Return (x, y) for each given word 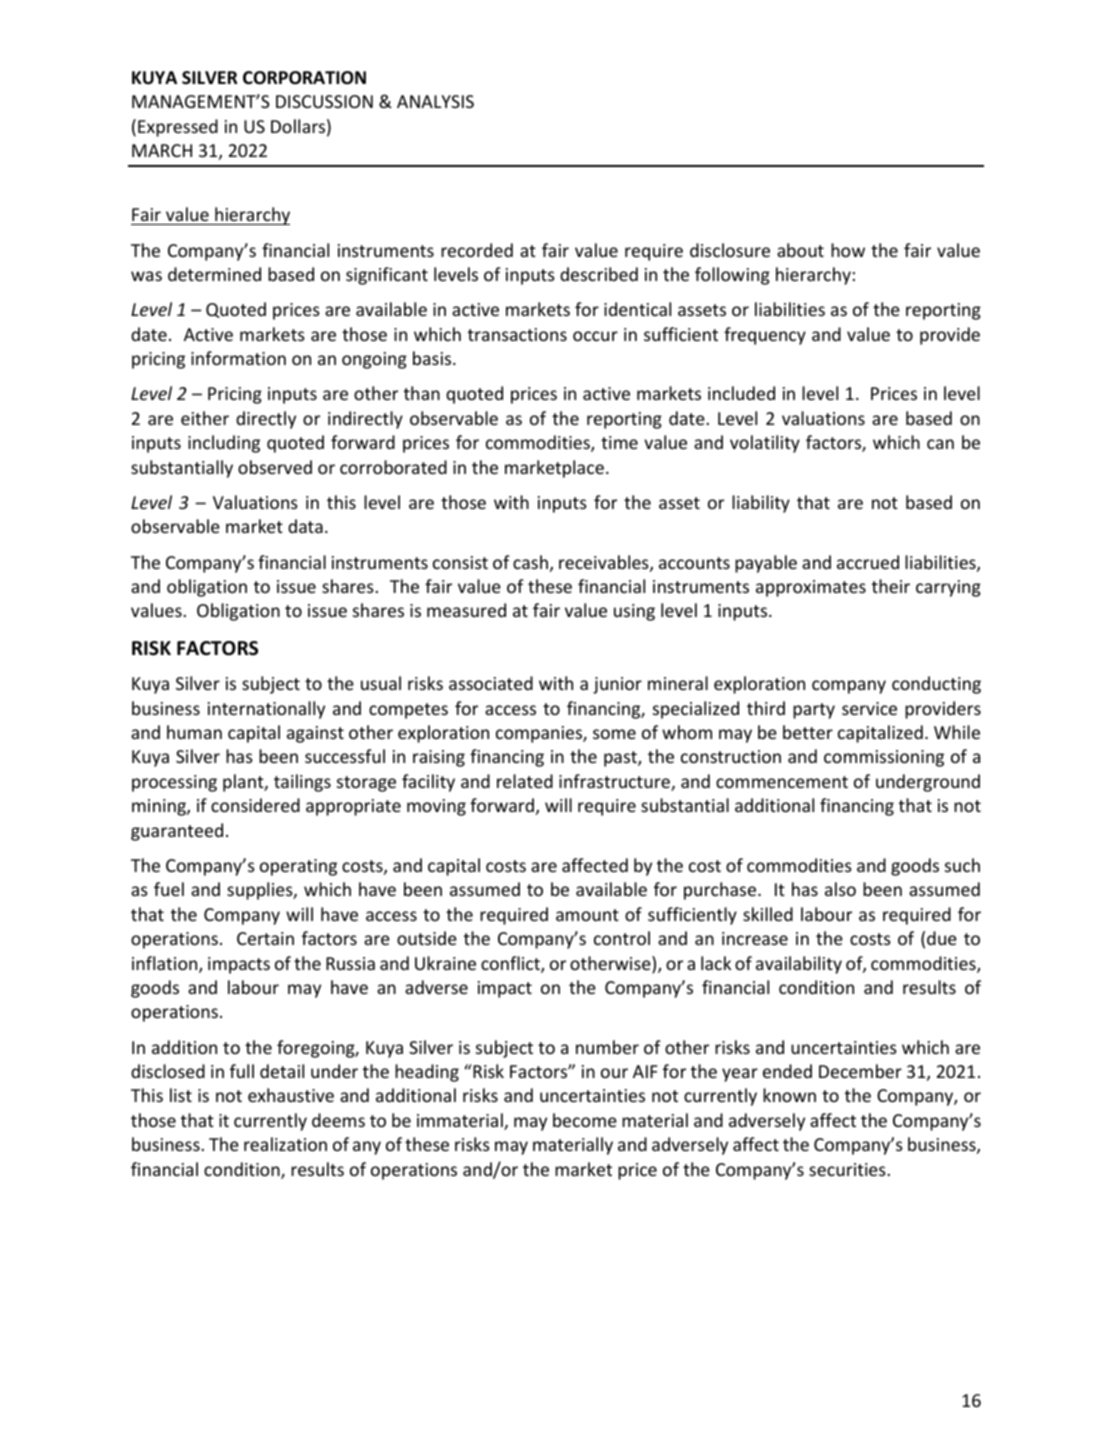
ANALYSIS (435, 101)
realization (285, 1144)
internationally (266, 710)
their (891, 586)
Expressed (178, 128)
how (848, 250)
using (634, 612)
